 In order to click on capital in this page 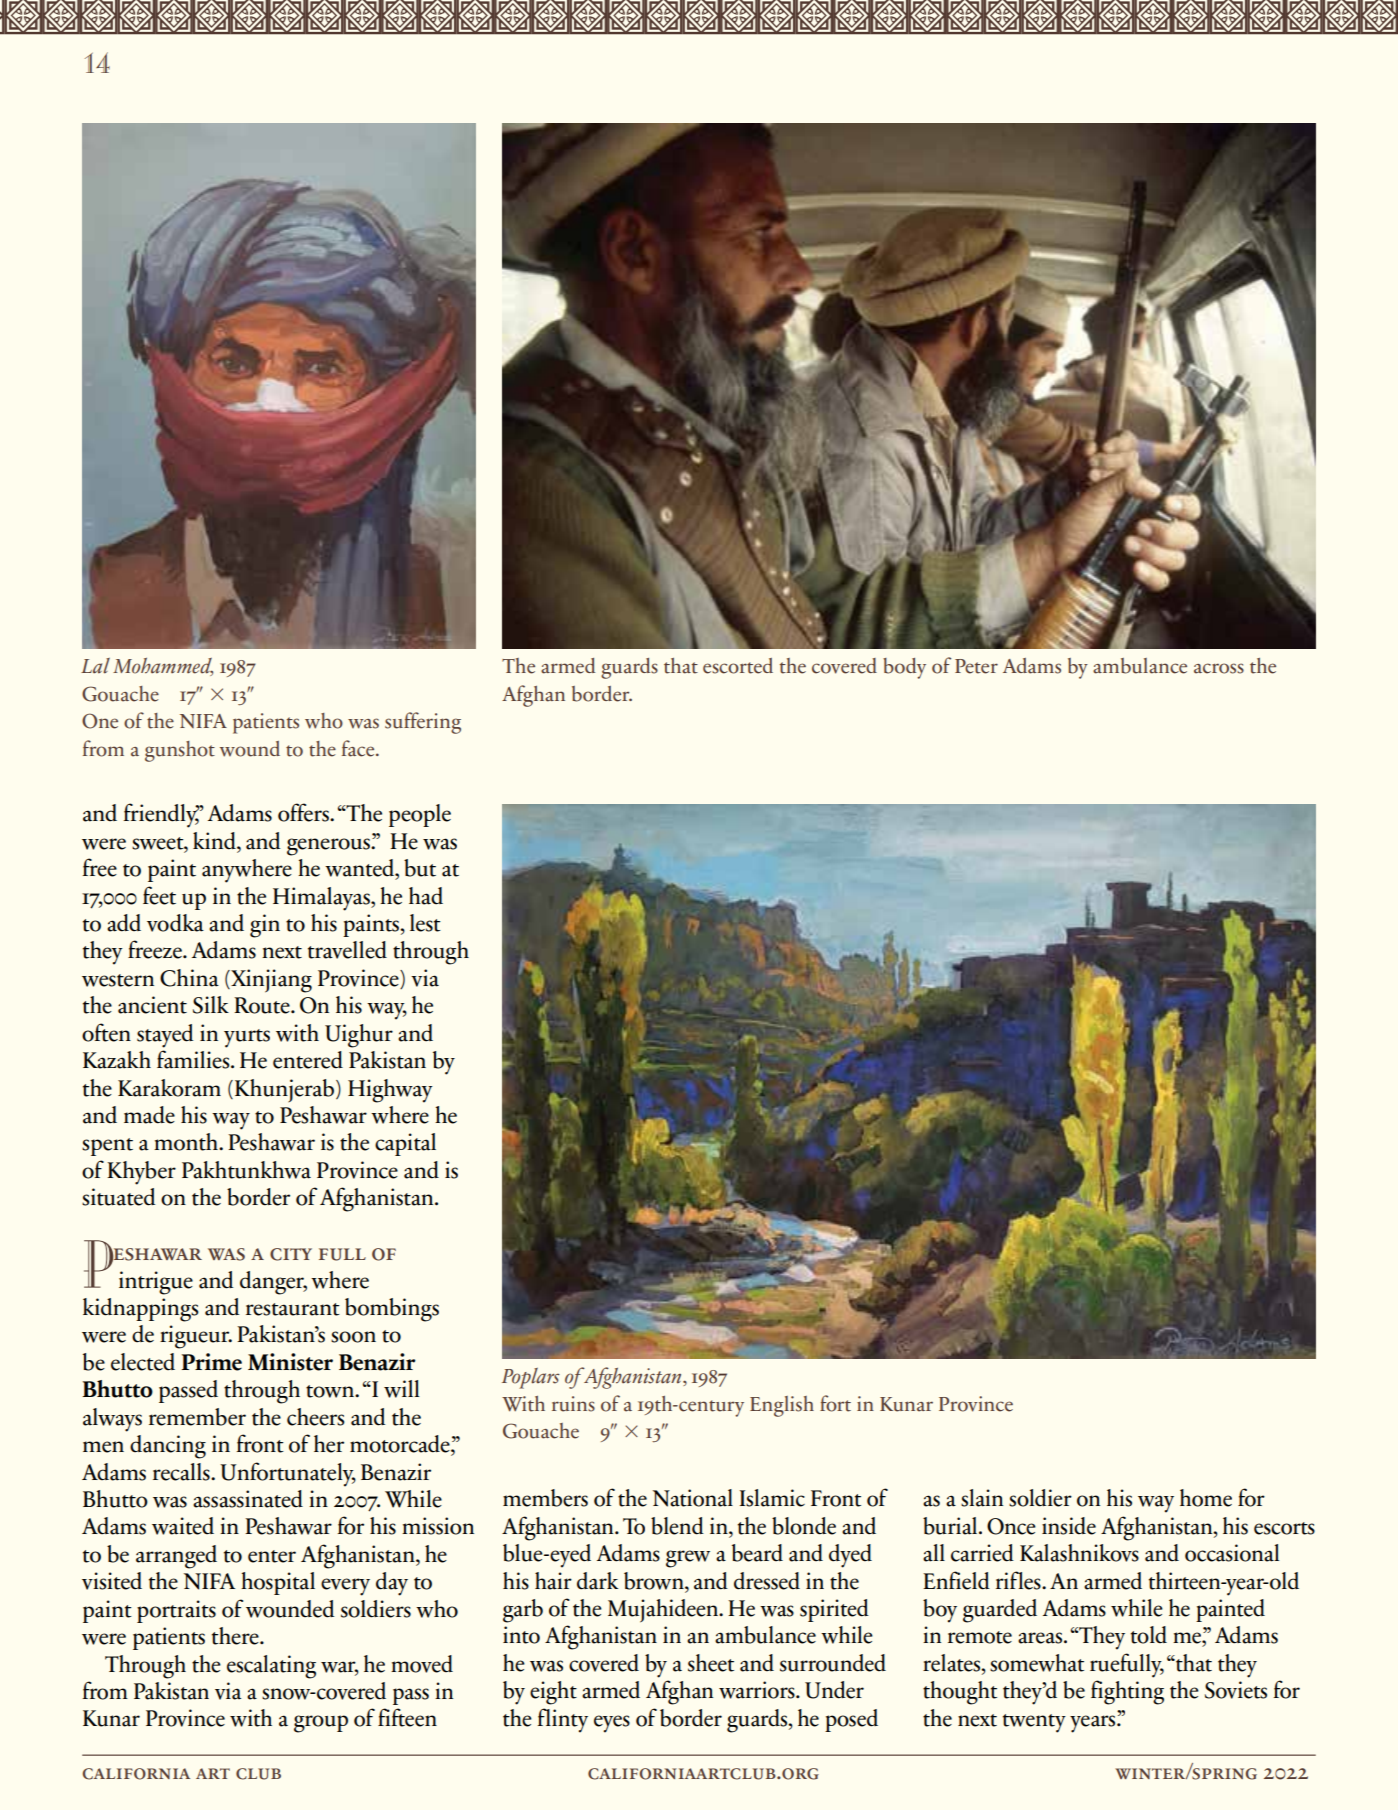, I will do `click(405, 1144)`.
